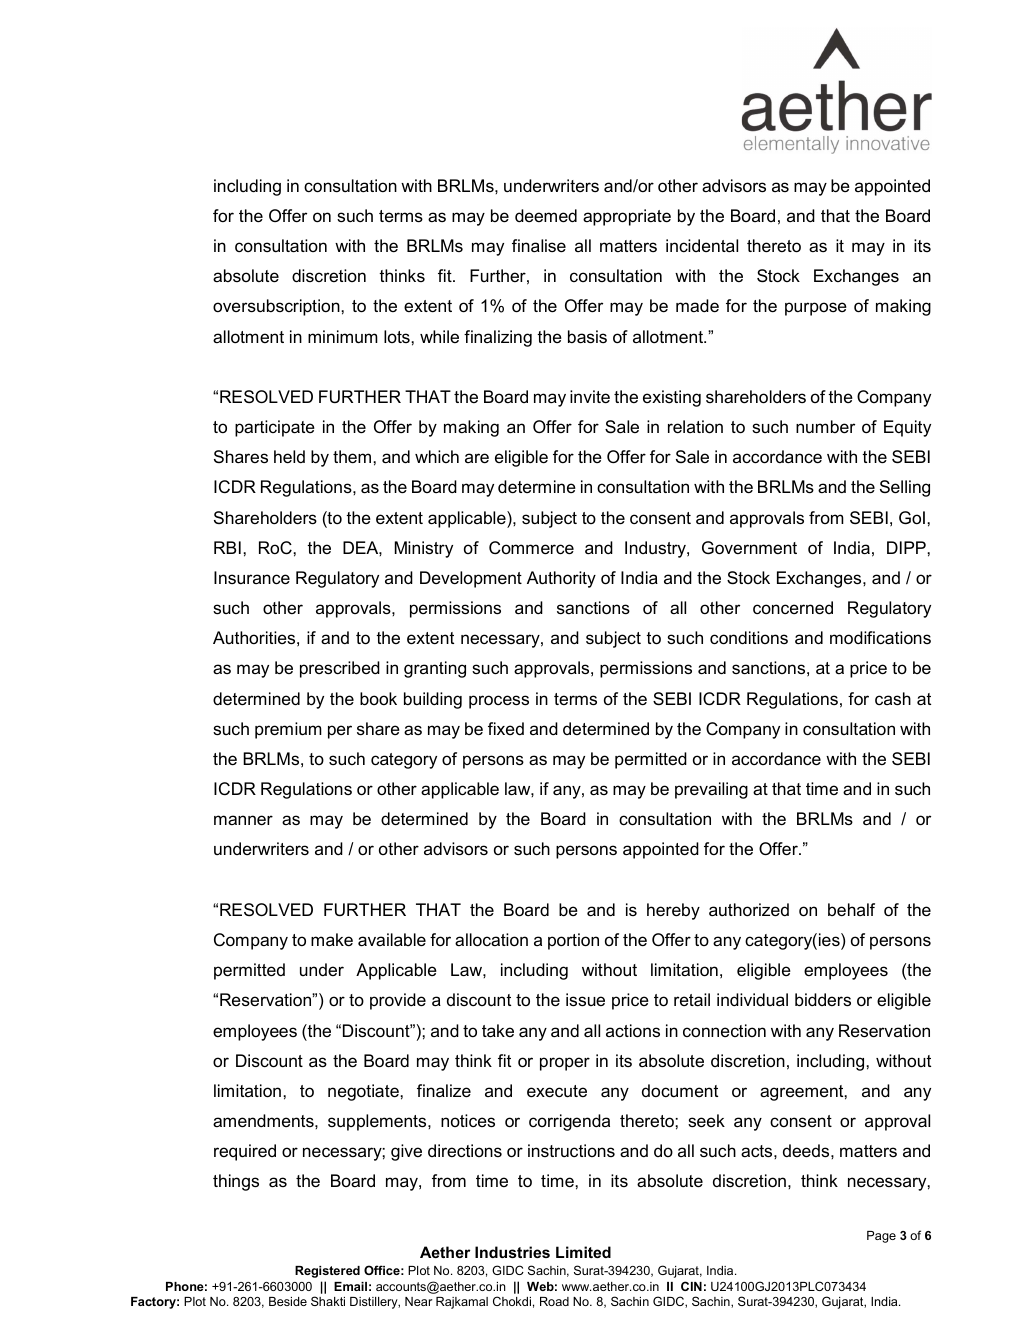 This screenshot has width=1035, height=1340. I want to click on Limited, so click(583, 1252).
